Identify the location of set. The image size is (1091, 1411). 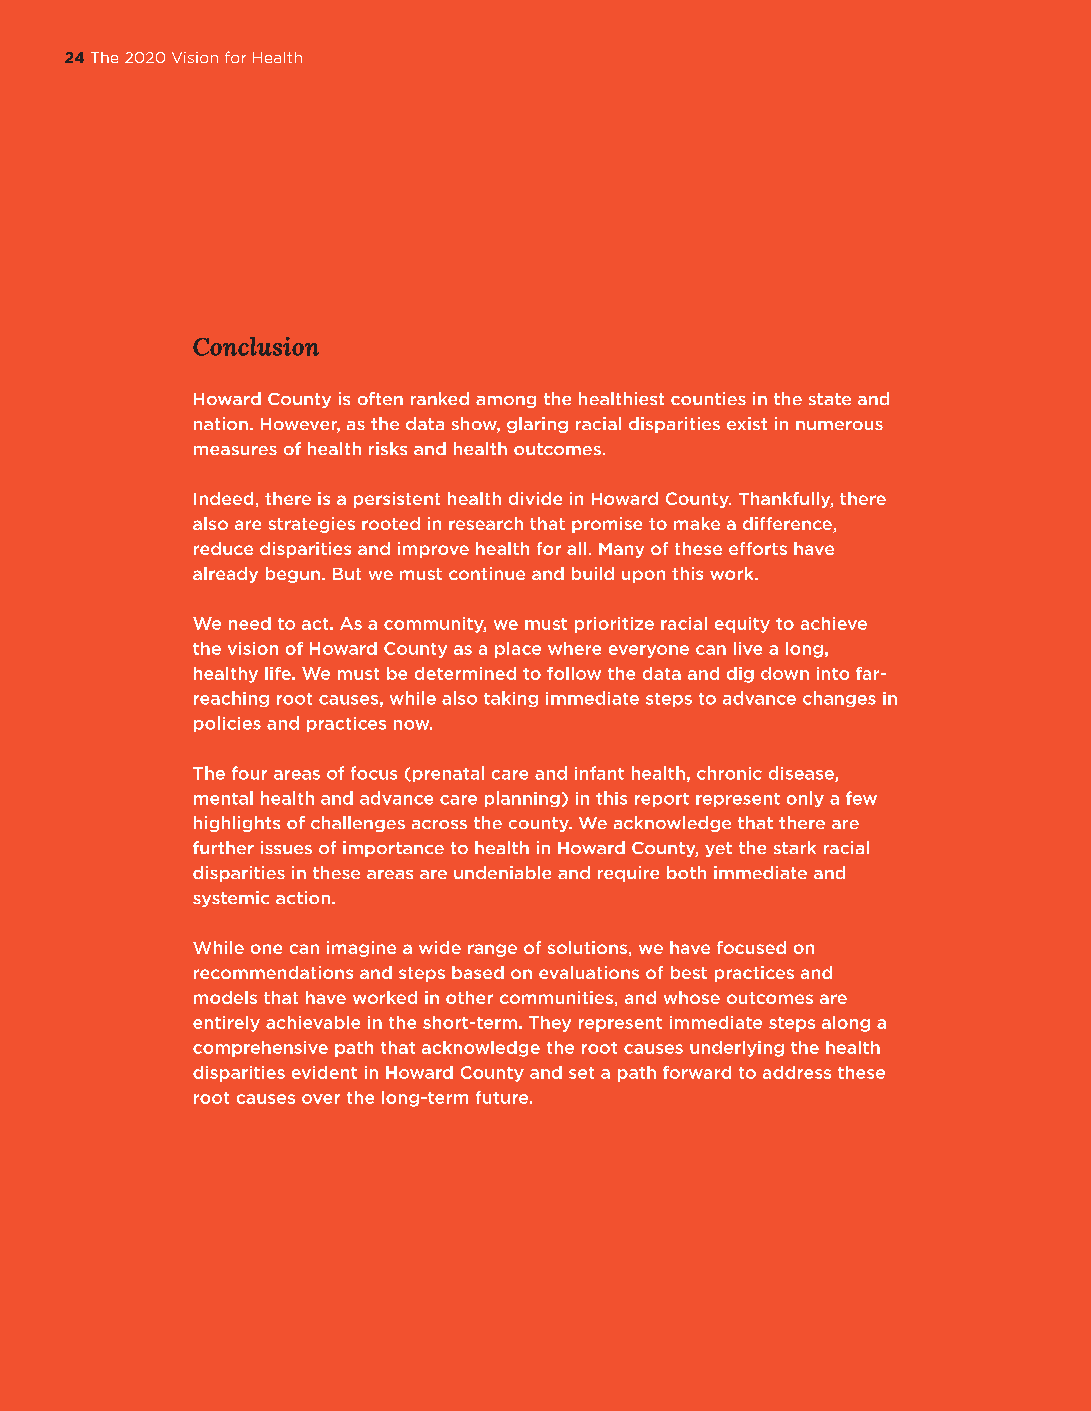
(581, 1073).
